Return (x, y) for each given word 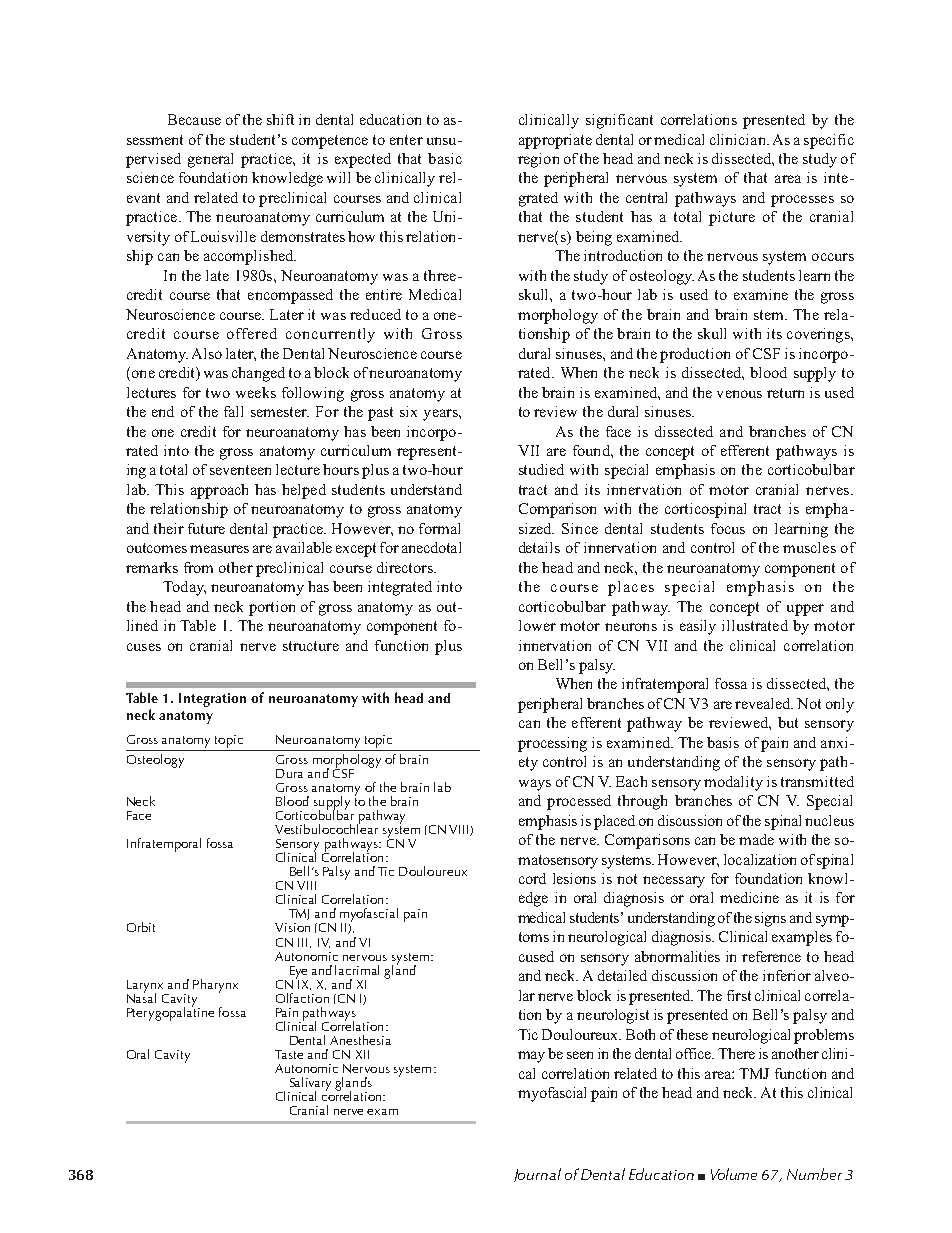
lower (537, 625)
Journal (537, 1175)
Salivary (309, 1085)
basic (445, 158)
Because (194, 119)
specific (829, 141)
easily (698, 627)
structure (311, 646)
